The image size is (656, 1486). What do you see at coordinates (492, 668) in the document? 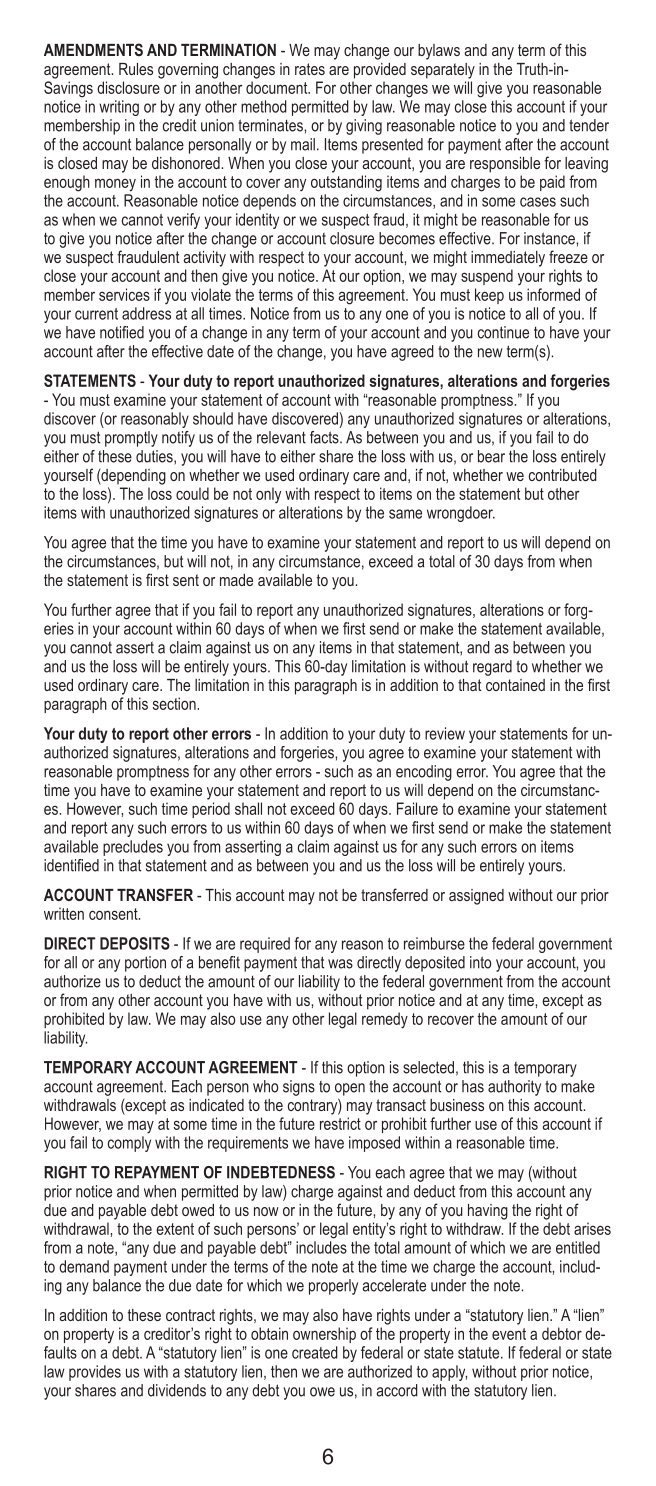
I see `regard` at bounding box center [492, 668].
